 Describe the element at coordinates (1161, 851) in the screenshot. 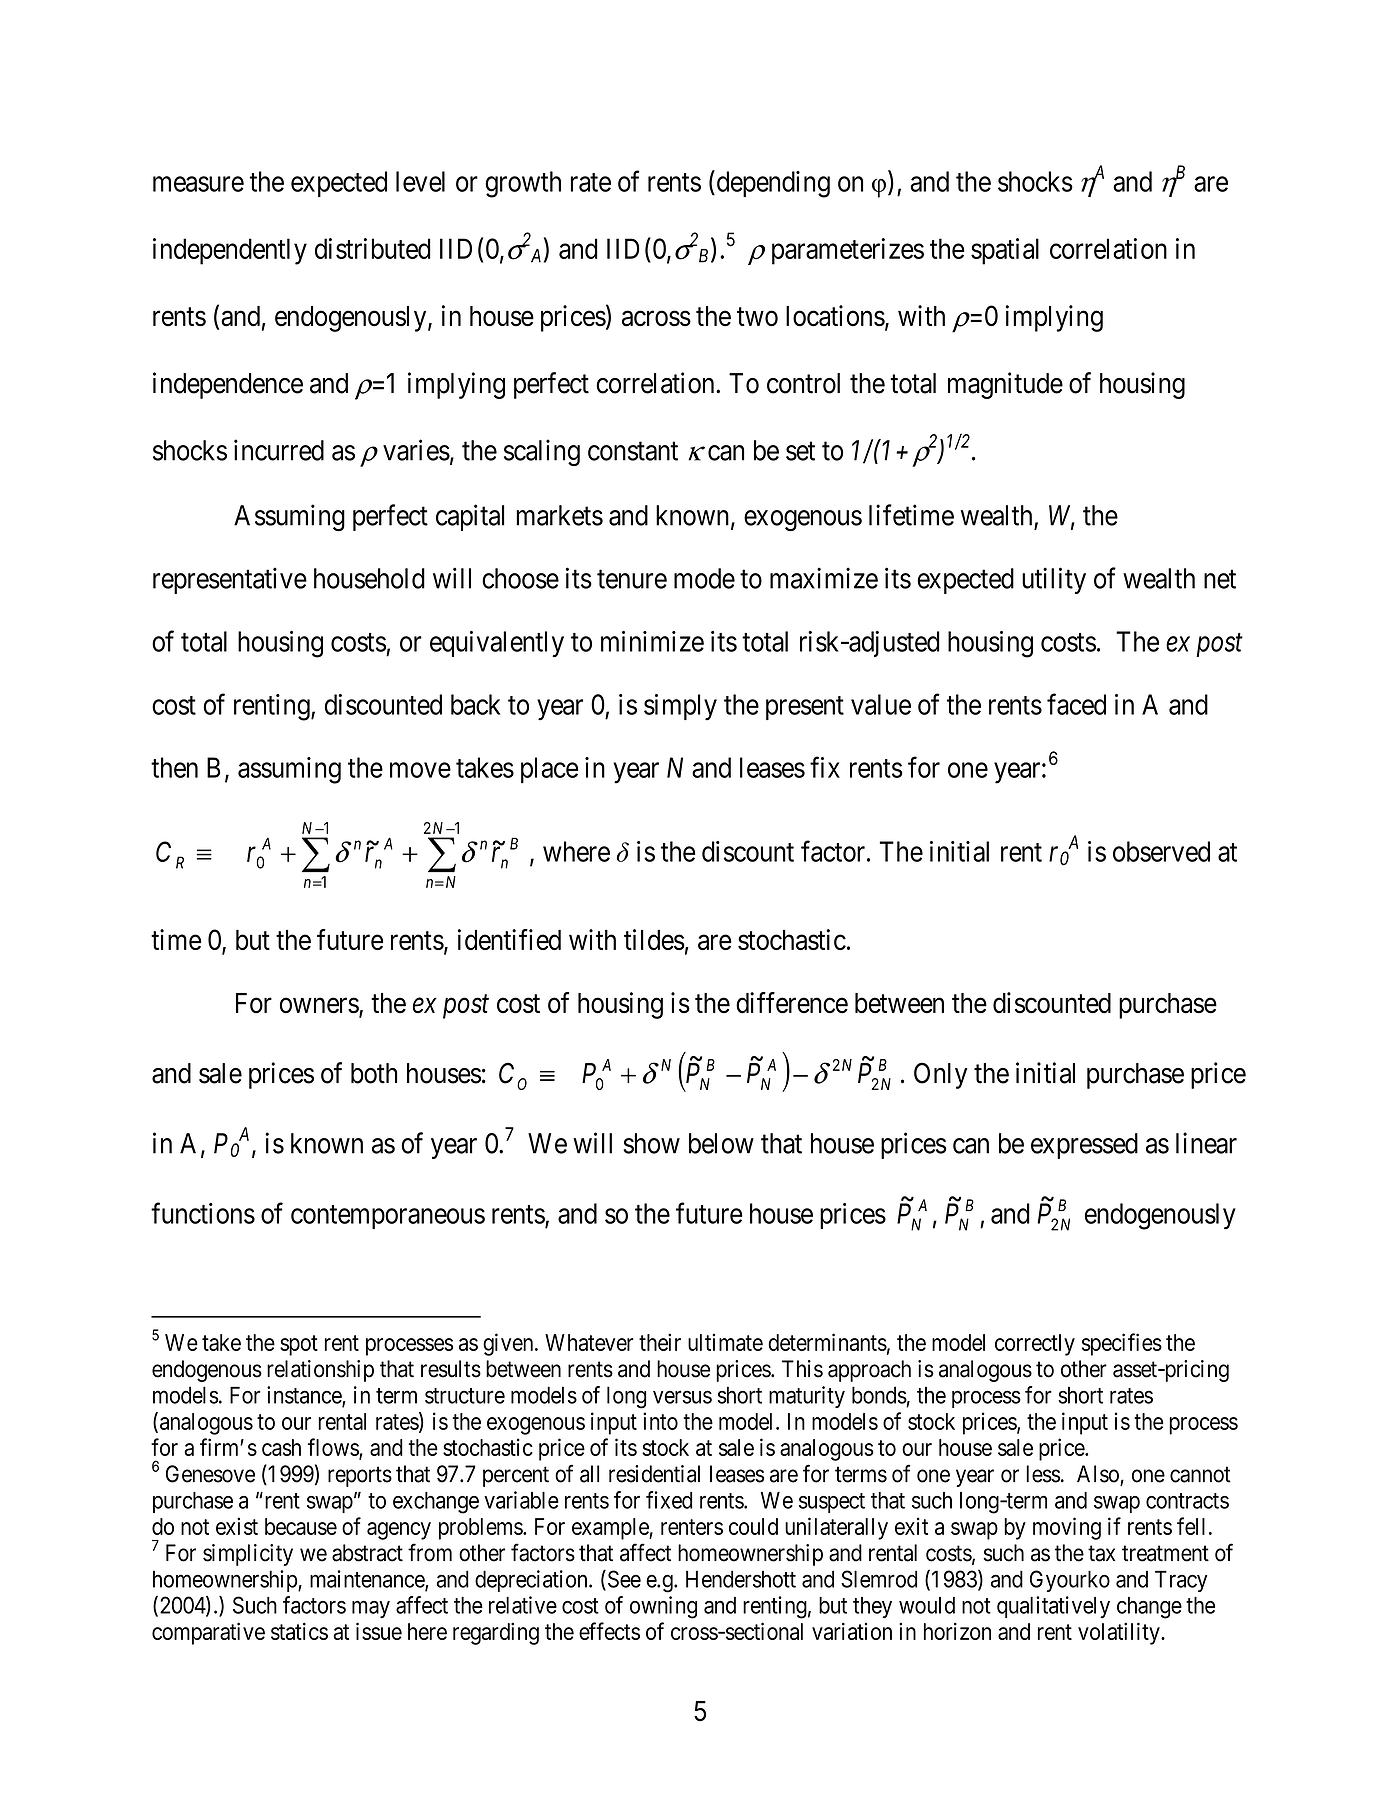

I see `observed` at that location.
